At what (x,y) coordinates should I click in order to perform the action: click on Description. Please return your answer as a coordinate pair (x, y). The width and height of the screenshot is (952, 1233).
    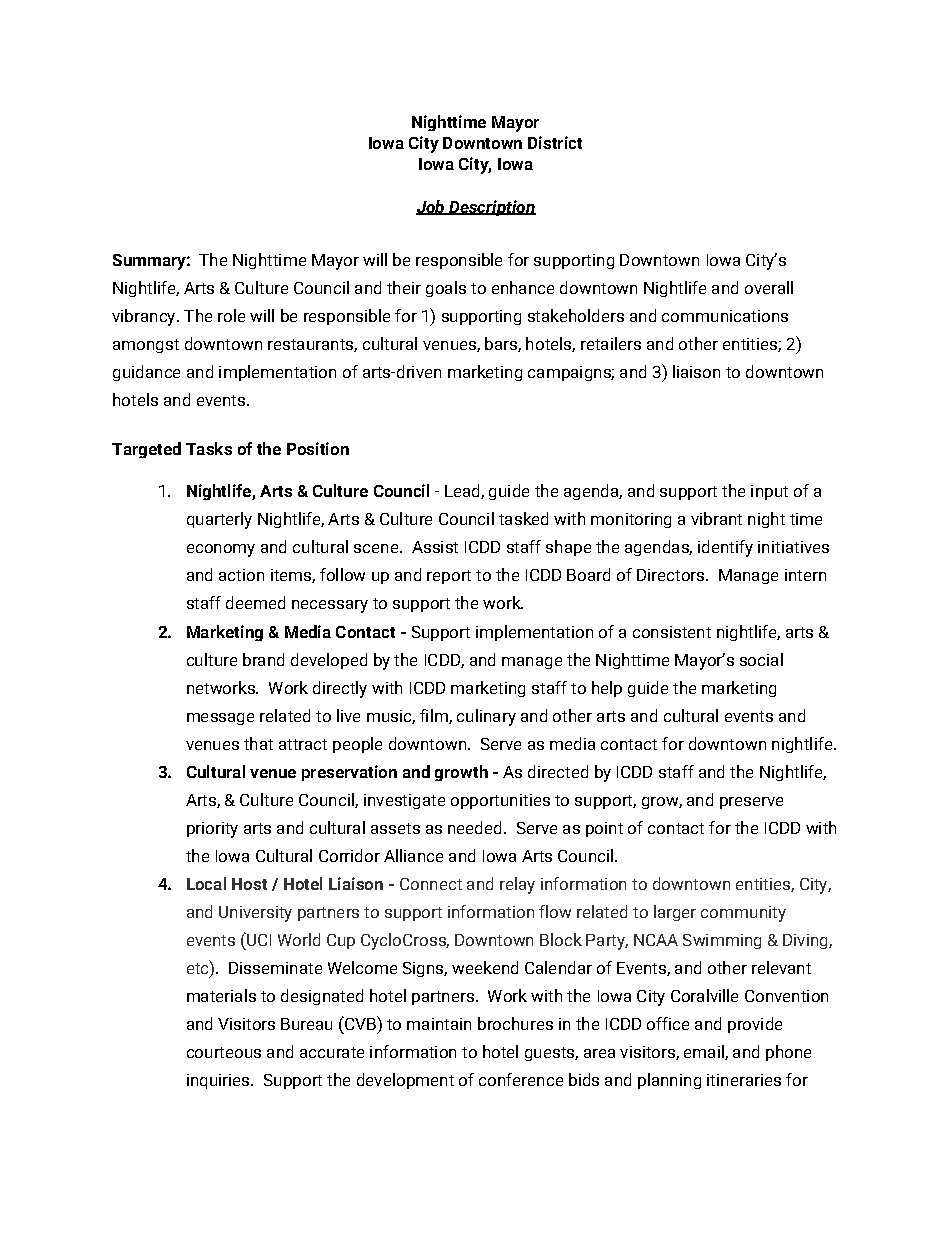
    Looking at the image, I should click on (491, 208).
